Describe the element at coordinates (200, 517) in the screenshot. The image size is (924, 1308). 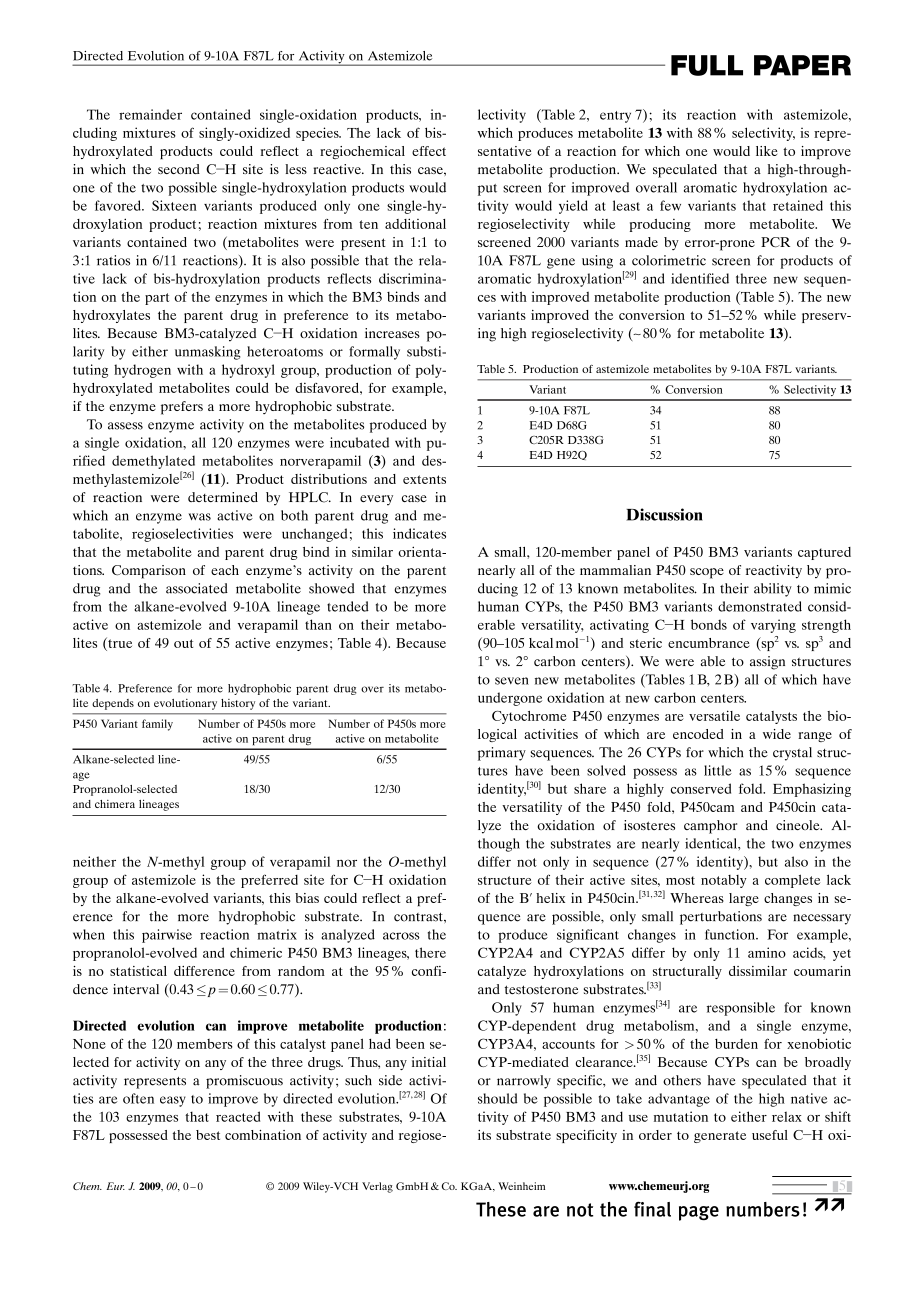
I see `was` at that location.
